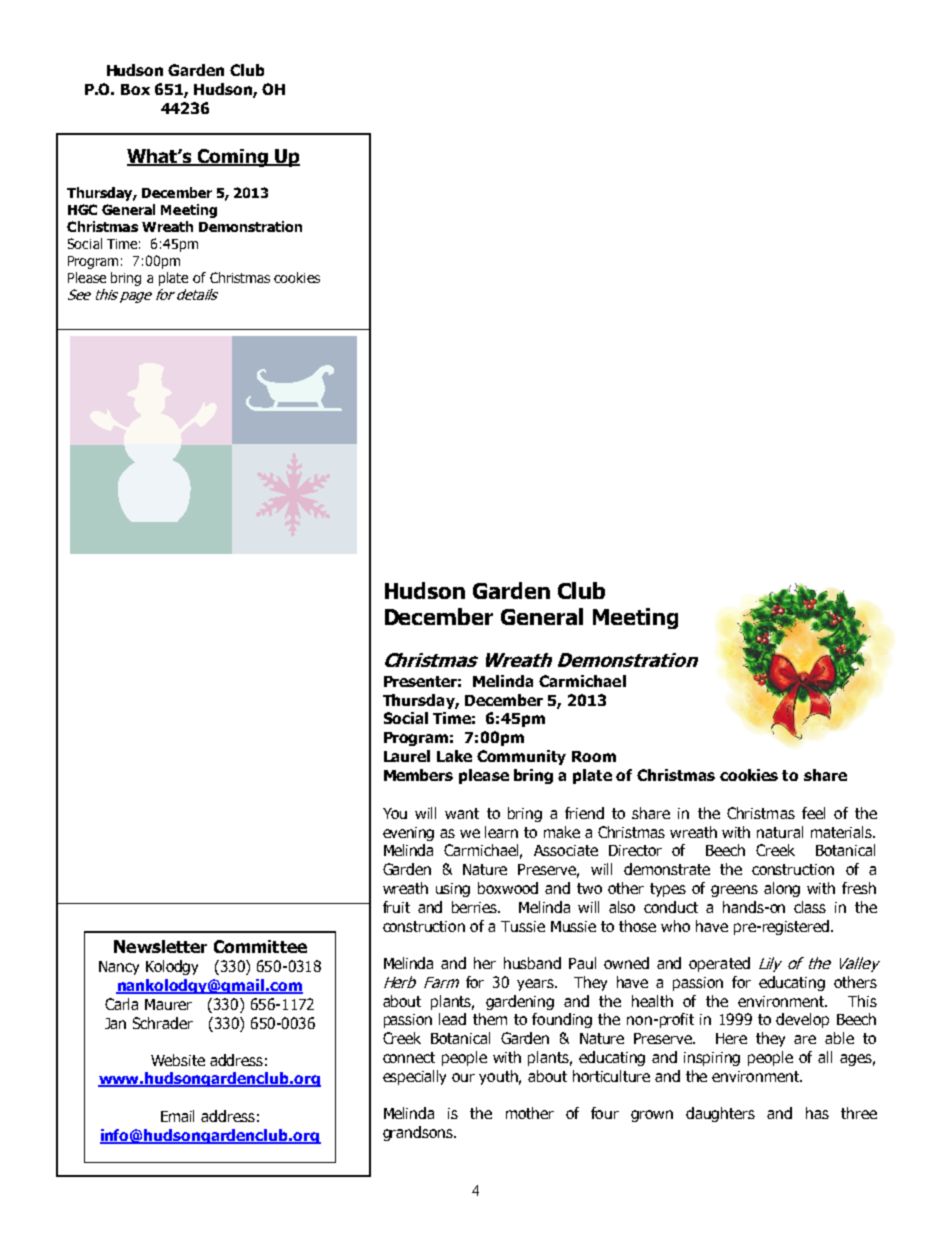 The height and width of the screenshot is (1233, 952). Describe the element at coordinates (813, 813) in the screenshot. I see `feel` at that location.
